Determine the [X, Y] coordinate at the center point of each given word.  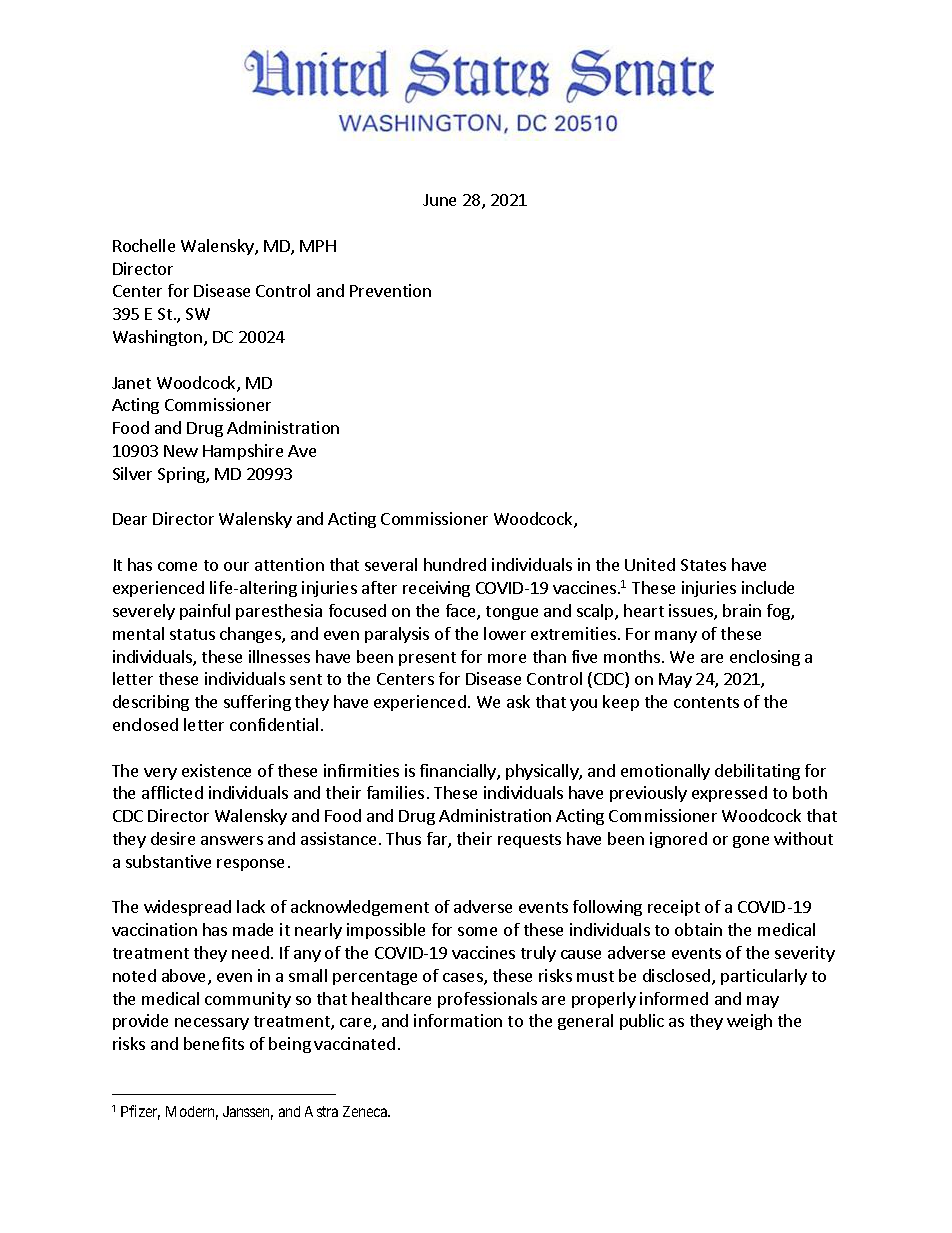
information [458, 1020]
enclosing [765, 658]
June [439, 200]
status [192, 634]
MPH [318, 246]
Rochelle [144, 245]
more [507, 658]
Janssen [248, 1113]
